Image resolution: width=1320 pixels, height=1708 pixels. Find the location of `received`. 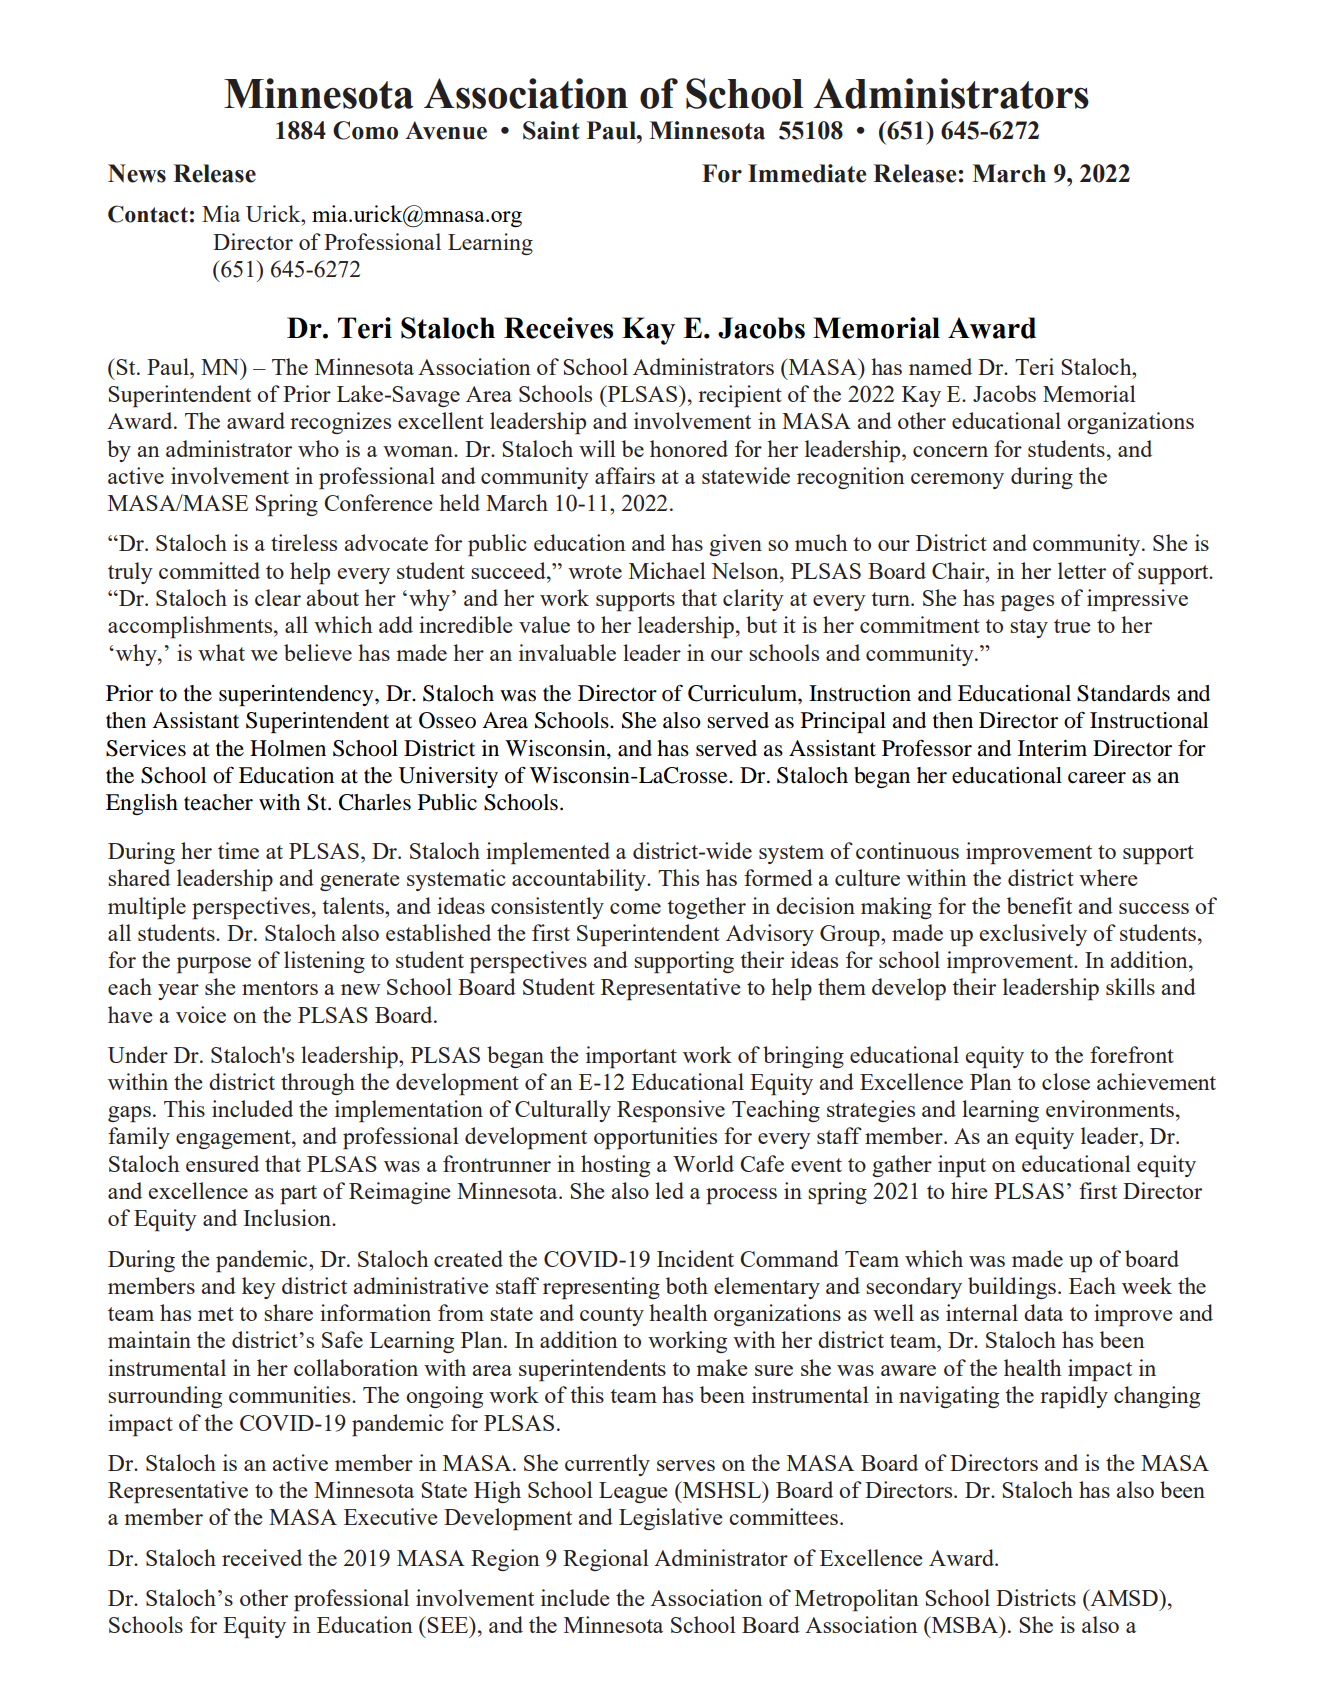

received is located at coordinates (262, 1557).
